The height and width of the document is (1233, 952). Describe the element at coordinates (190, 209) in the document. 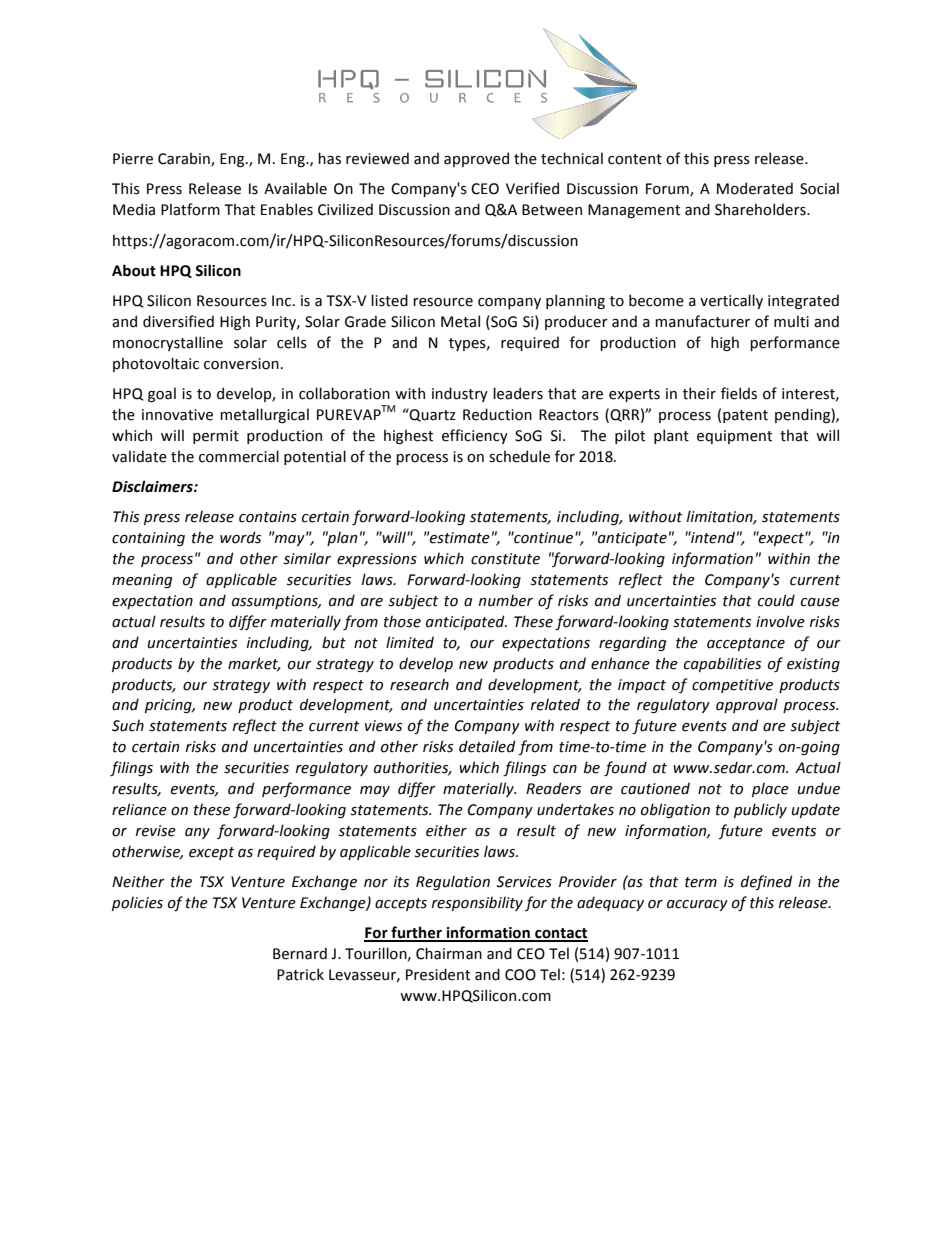

I see `Platform` at that location.
